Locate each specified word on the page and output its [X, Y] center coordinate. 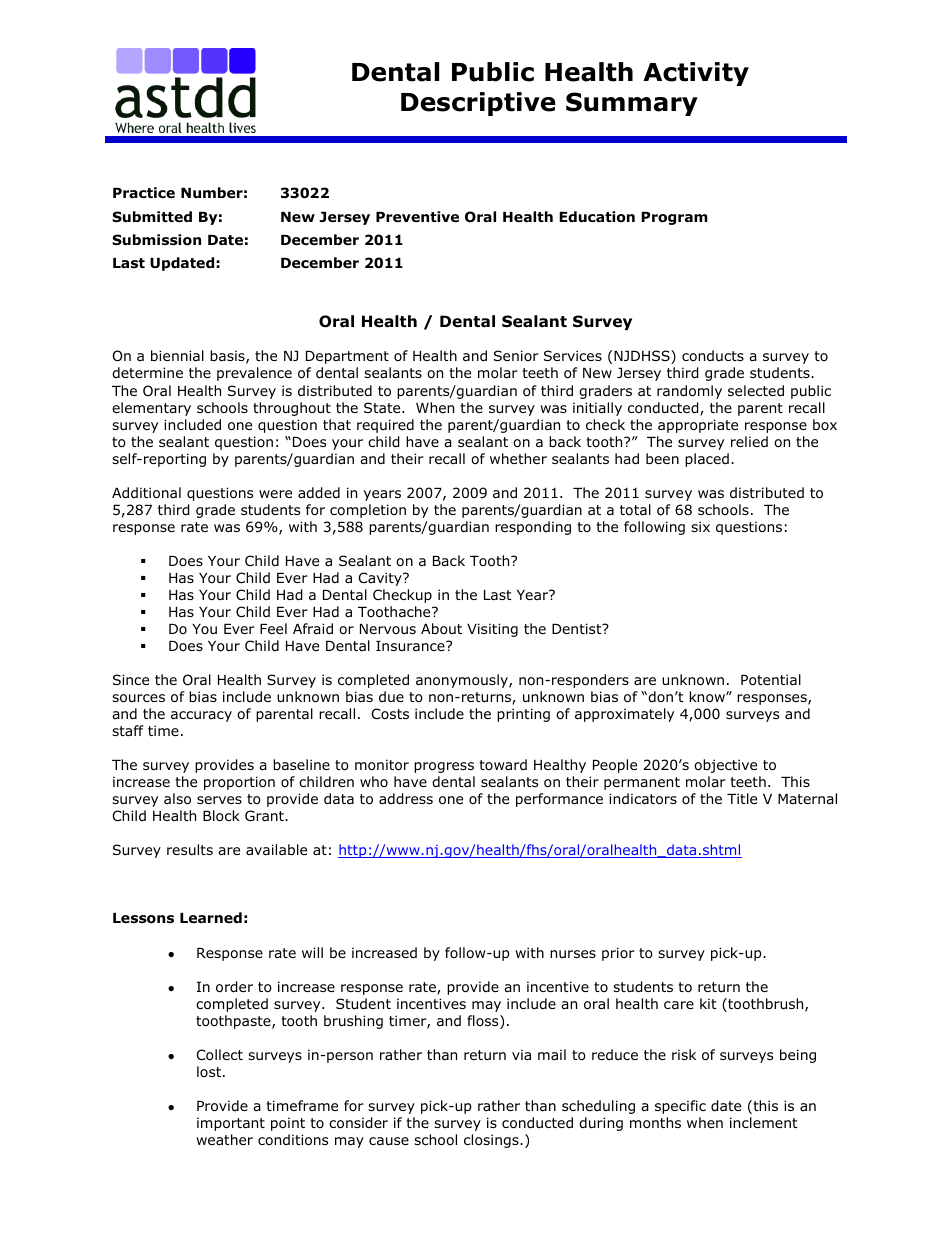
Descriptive [478, 104]
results [190, 849]
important [231, 1124]
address [406, 799]
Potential [771, 680]
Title [742, 798]
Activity [696, 74]
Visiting [492, 630]
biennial [177, 355]
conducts [713, 356]
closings [492, 1141]
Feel [273, 628]
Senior [516, 355]
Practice [144, 192]
